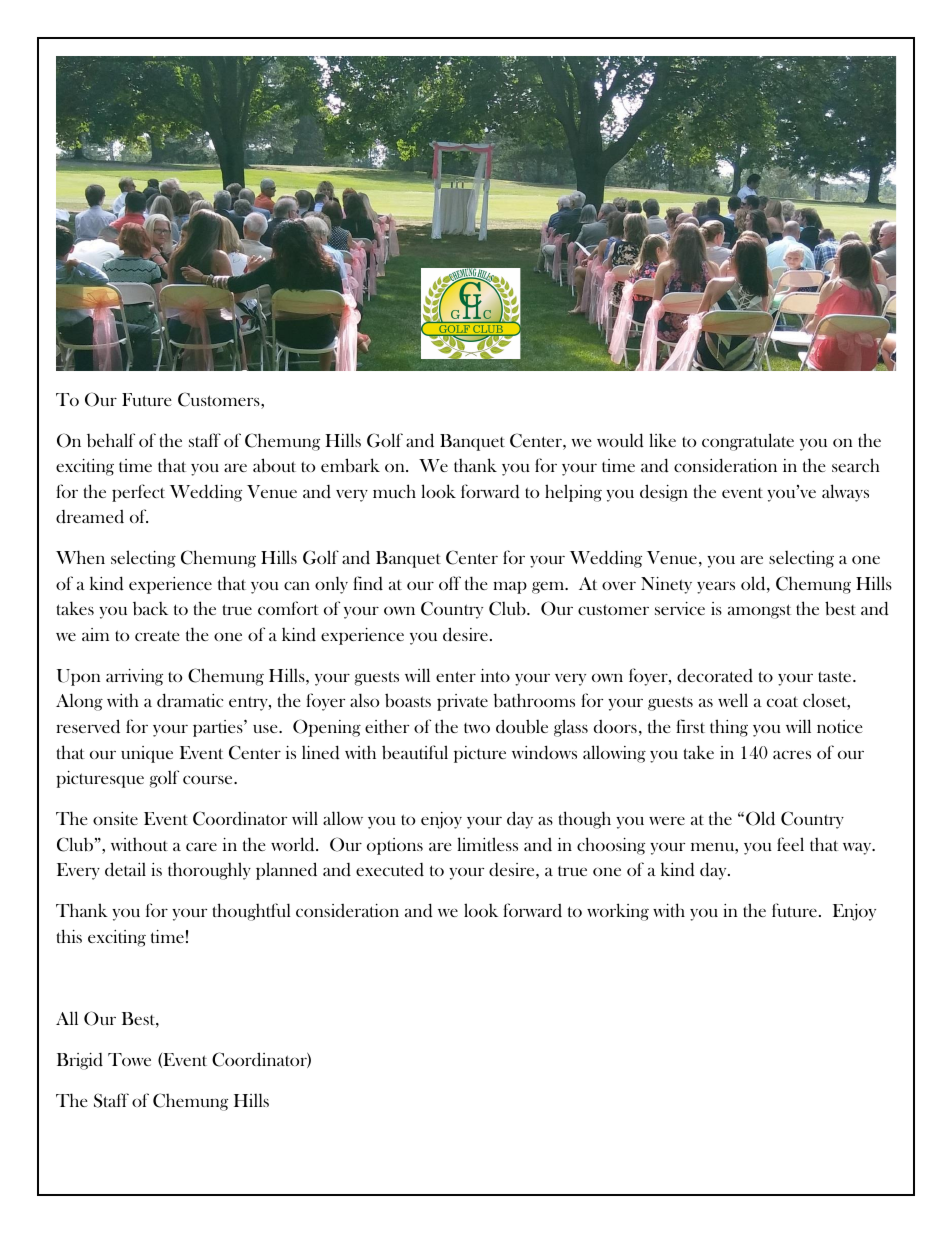 Image resolution: width=952 pixels, height=1233 pixels. What do you see at coordinates (111, 440) in the document?
I see `behalf` at bounding box center [111, 440].
